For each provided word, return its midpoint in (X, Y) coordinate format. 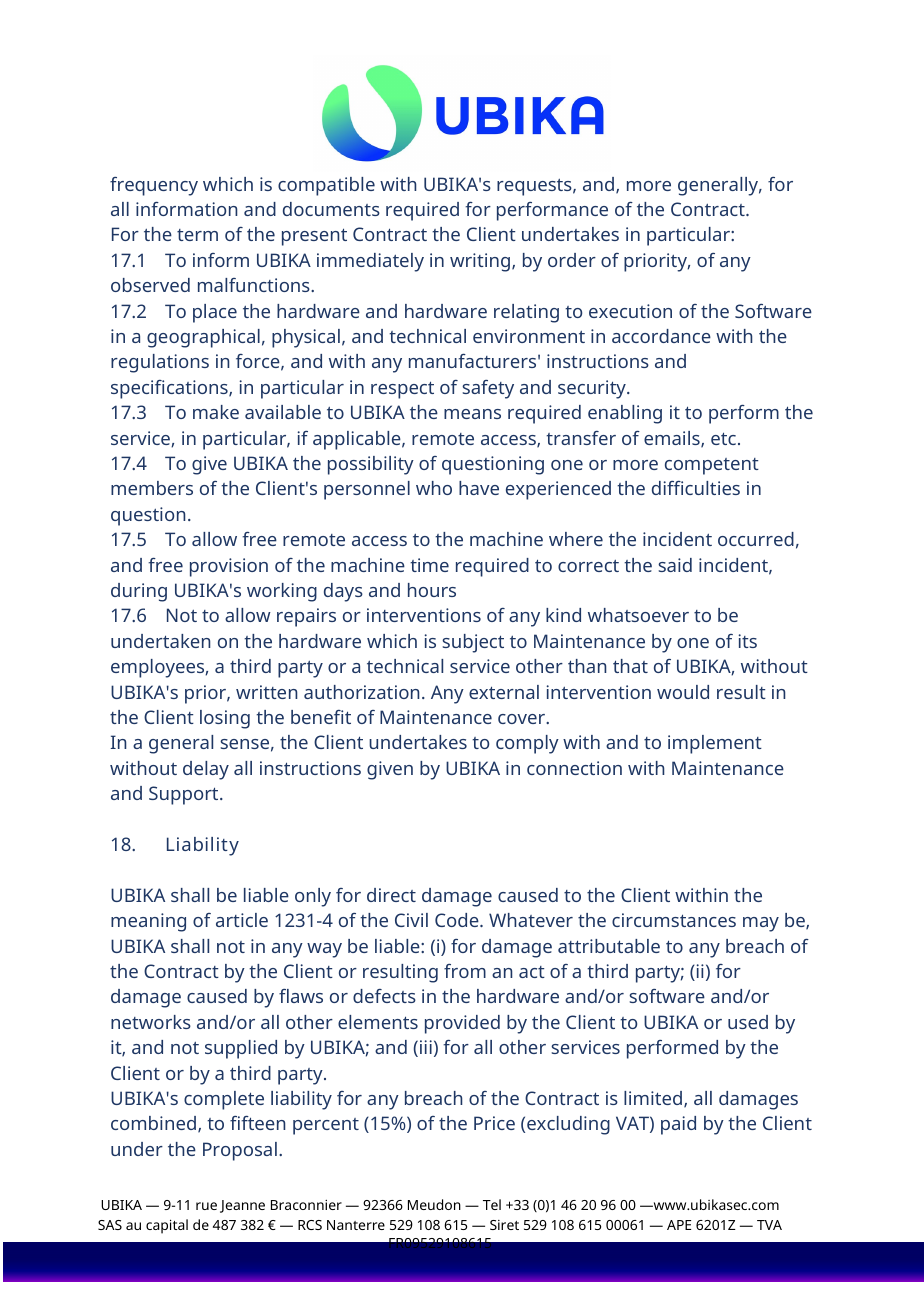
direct (391, 895)
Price (494, 1123)
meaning (148, 922)
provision (229, 567)
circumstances (674, 920)
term (197, 235)
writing (480, 262)
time (429, 565)
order (572, 260)
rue (206, 1206)
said (675, 565)
